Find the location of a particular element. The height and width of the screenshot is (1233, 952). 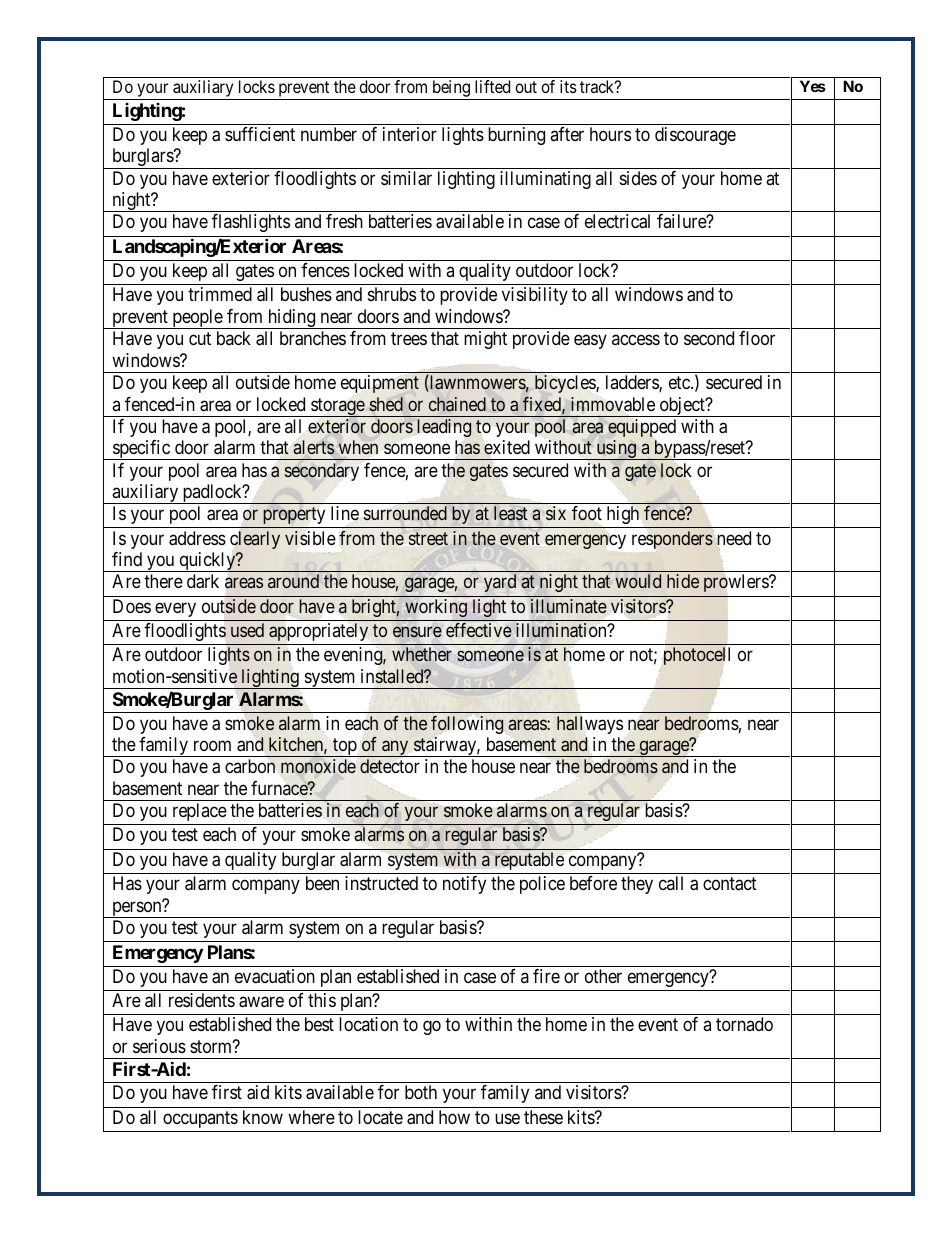

hide is located at coordinates (683, 581).
